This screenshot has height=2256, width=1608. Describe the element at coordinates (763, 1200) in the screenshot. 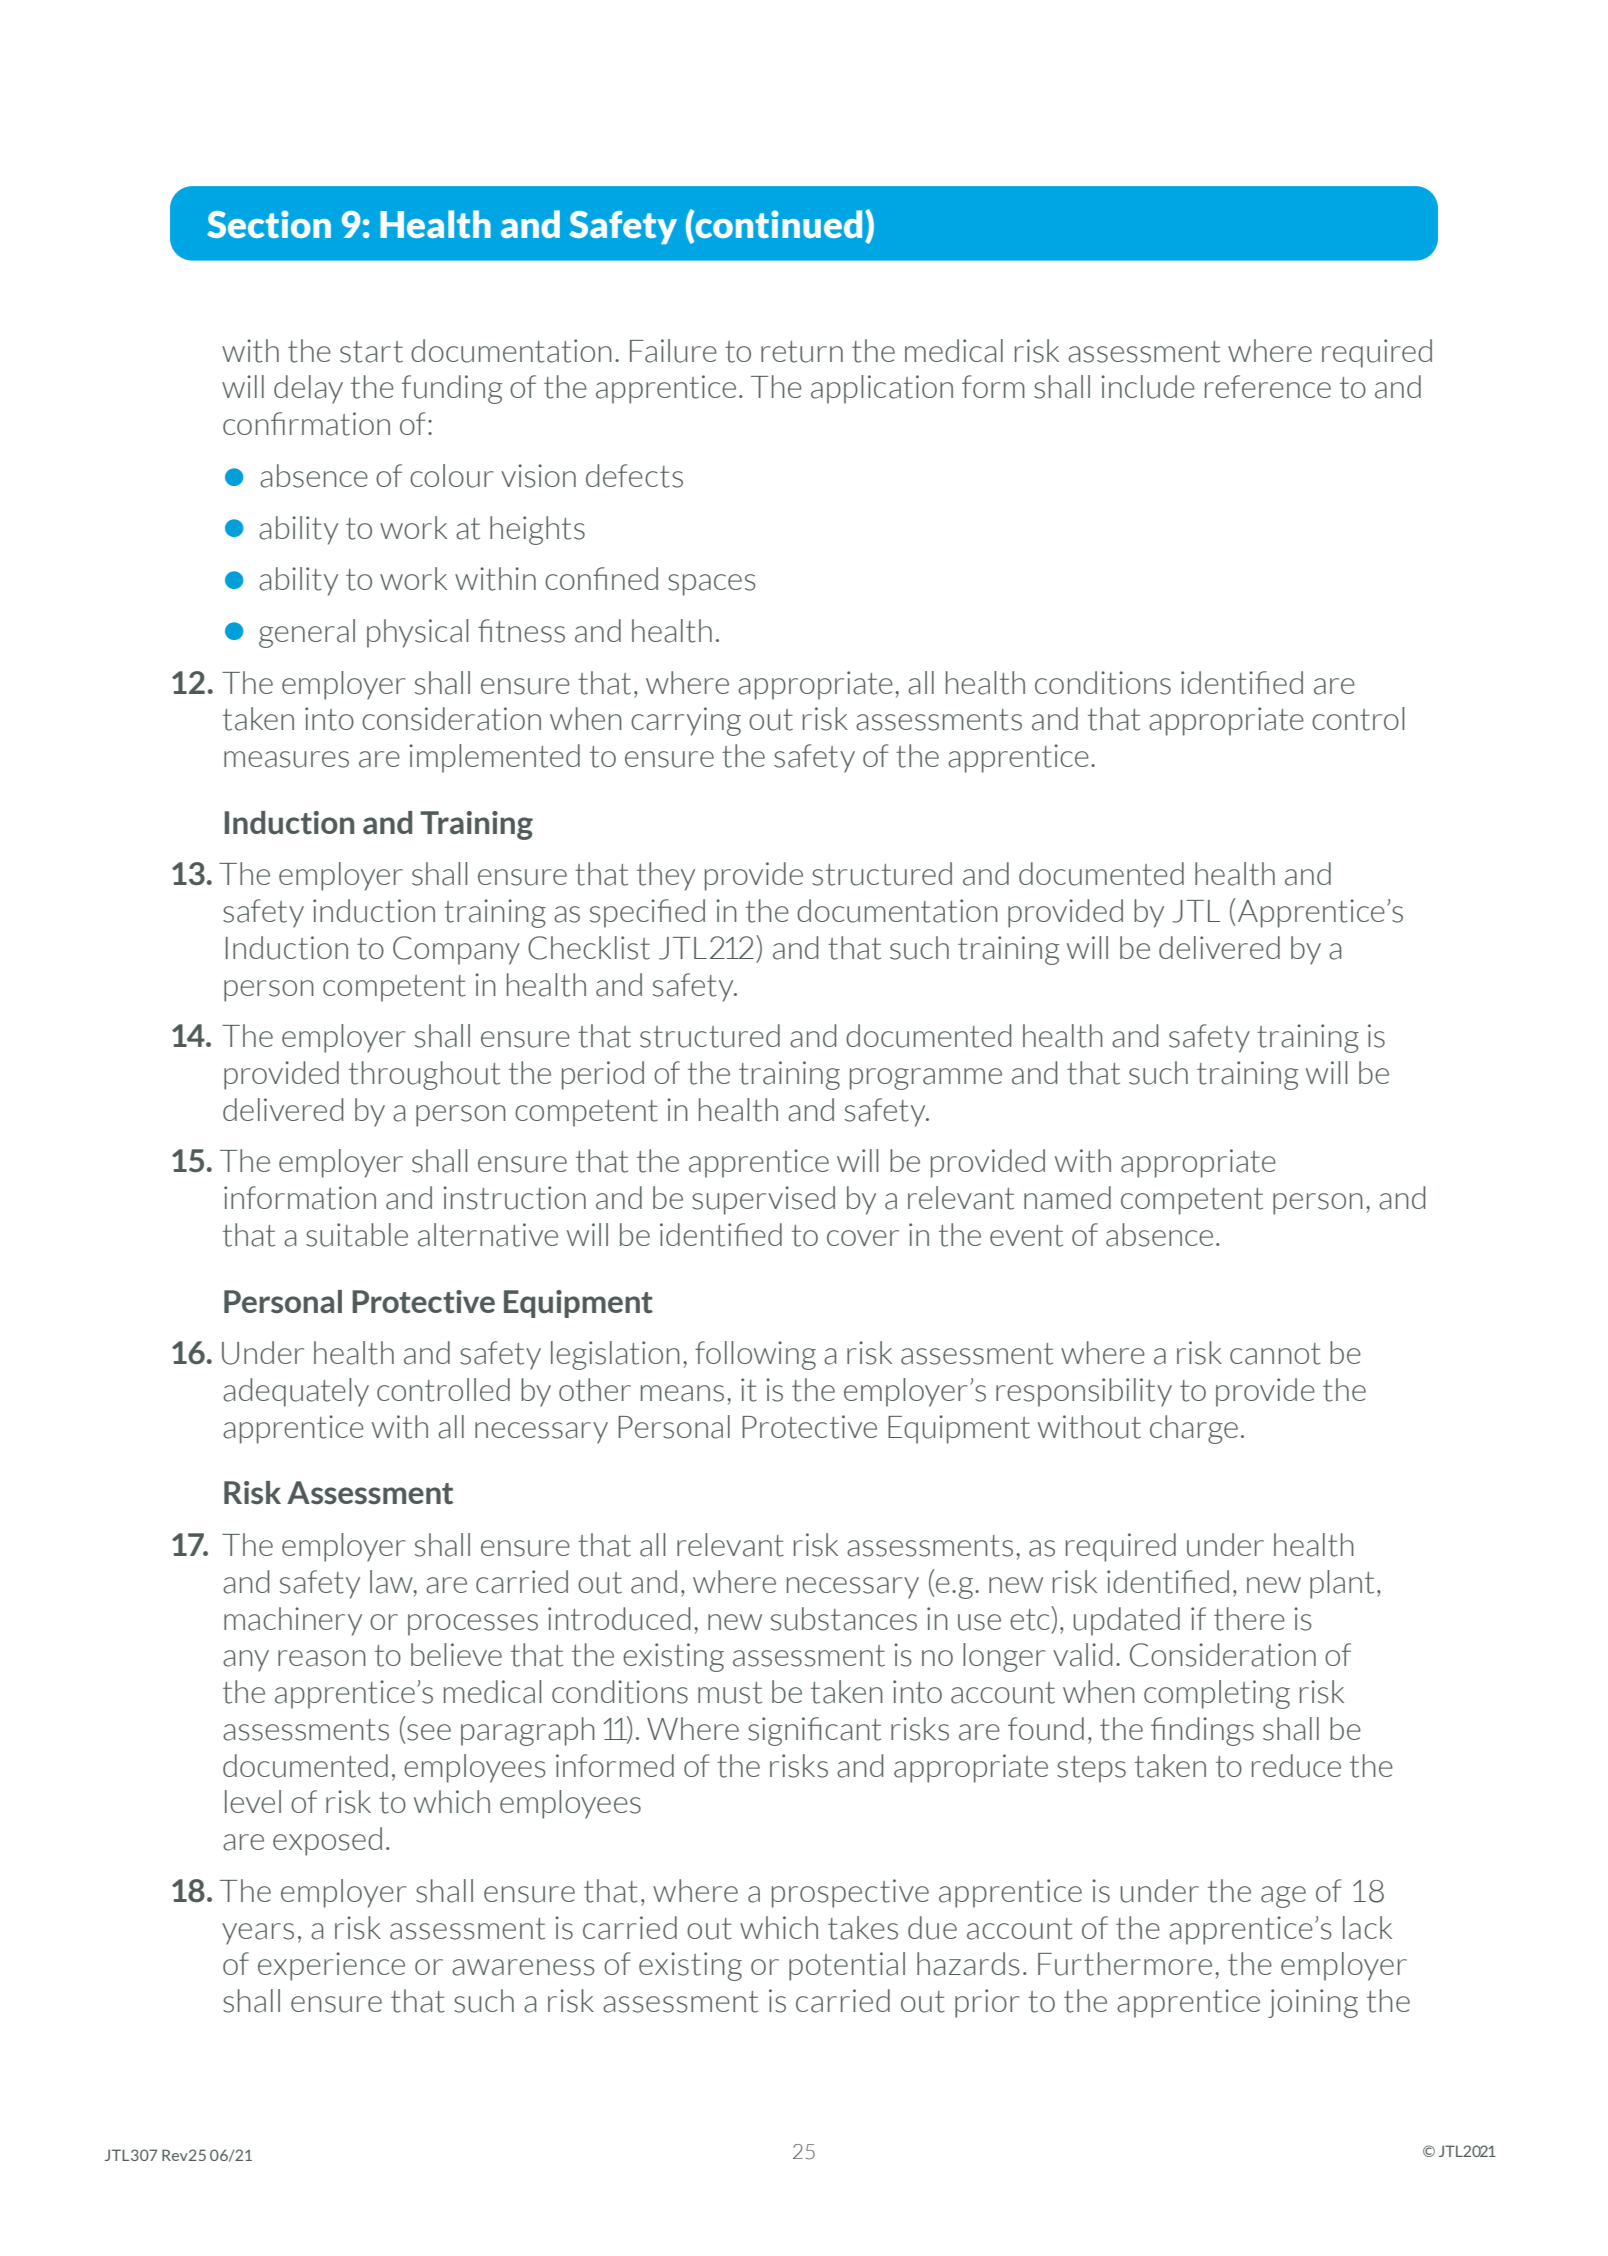

I see `supervised` at that location.
